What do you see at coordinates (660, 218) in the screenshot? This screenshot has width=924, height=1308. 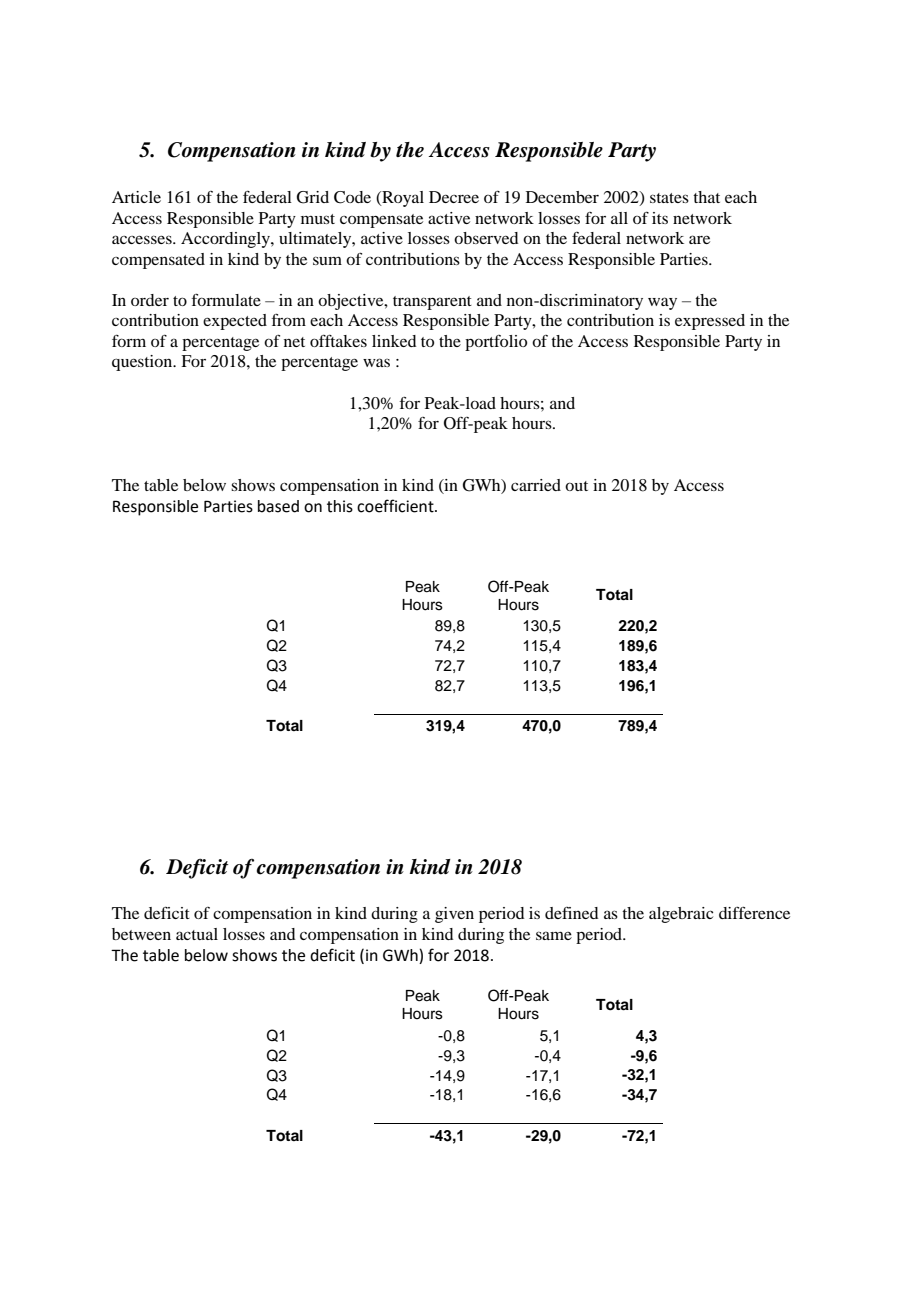 I see `its` at bounding box center [660, 218].
